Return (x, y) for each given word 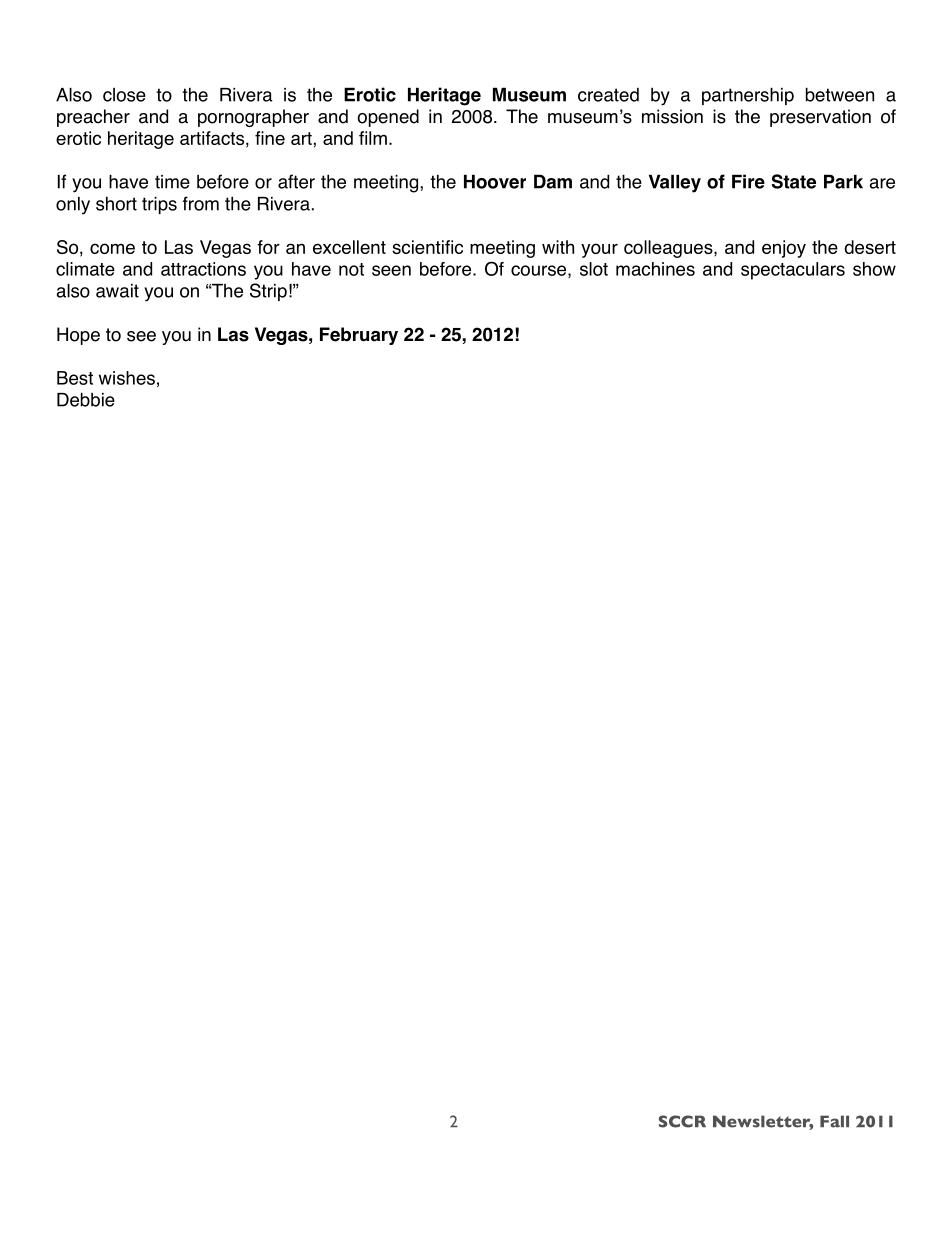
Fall (834, 1121)
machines (655, 269)
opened (388, 118)
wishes (127, 378)
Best (75, 378)
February (359, 336)
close (124, 95)
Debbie (86, 399)
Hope (78, 336)
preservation (820, 118)
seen (391, 270)
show (874, 269)
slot (594, 269)
